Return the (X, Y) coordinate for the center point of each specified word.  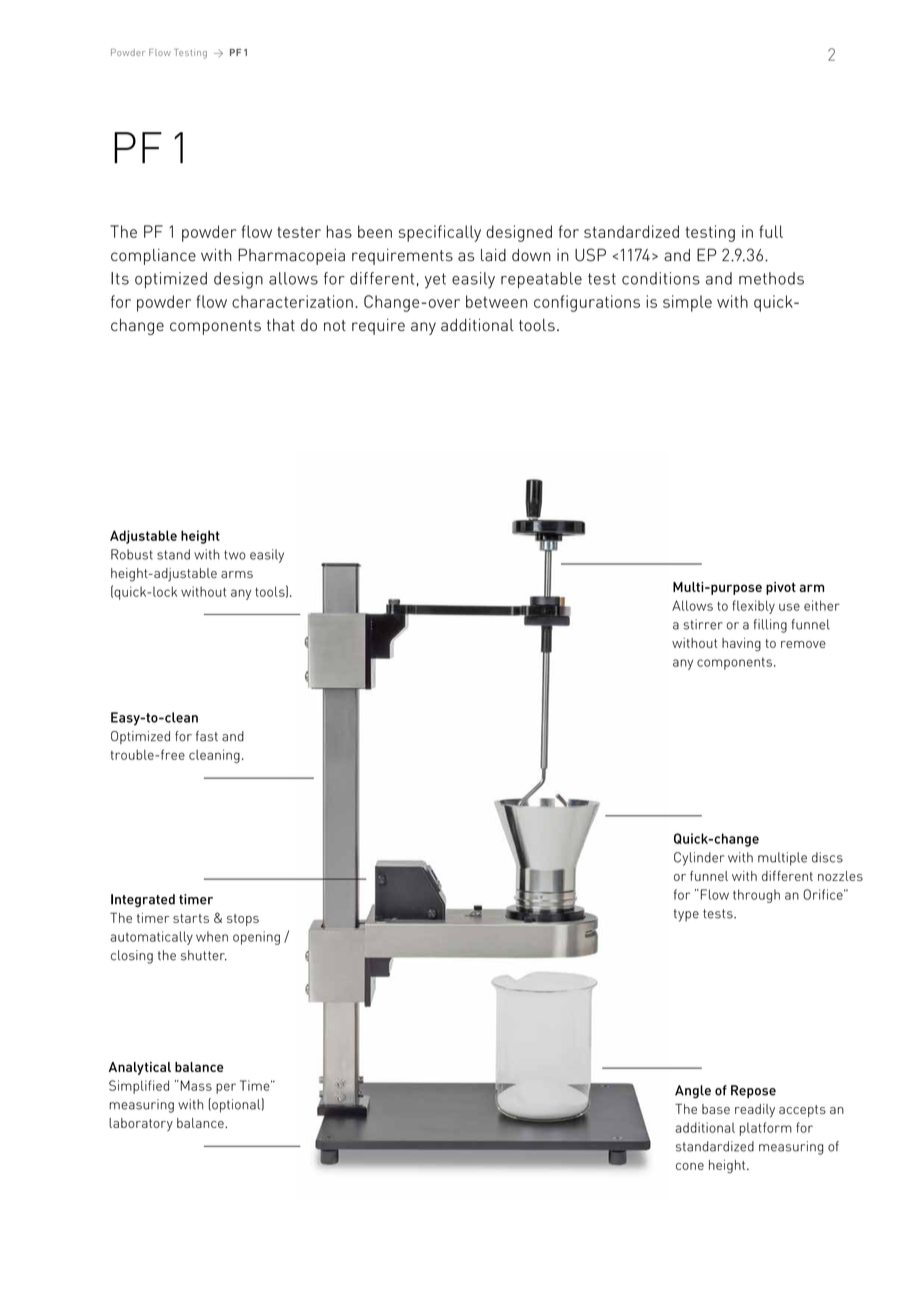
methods (771, 278)
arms (237, 574)
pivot (781, 588)
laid (493, 255)
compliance (153, 257)
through (756, 896)
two (235, 555)
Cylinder (699, 859)
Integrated (143, 900)
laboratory (141, 1124)
